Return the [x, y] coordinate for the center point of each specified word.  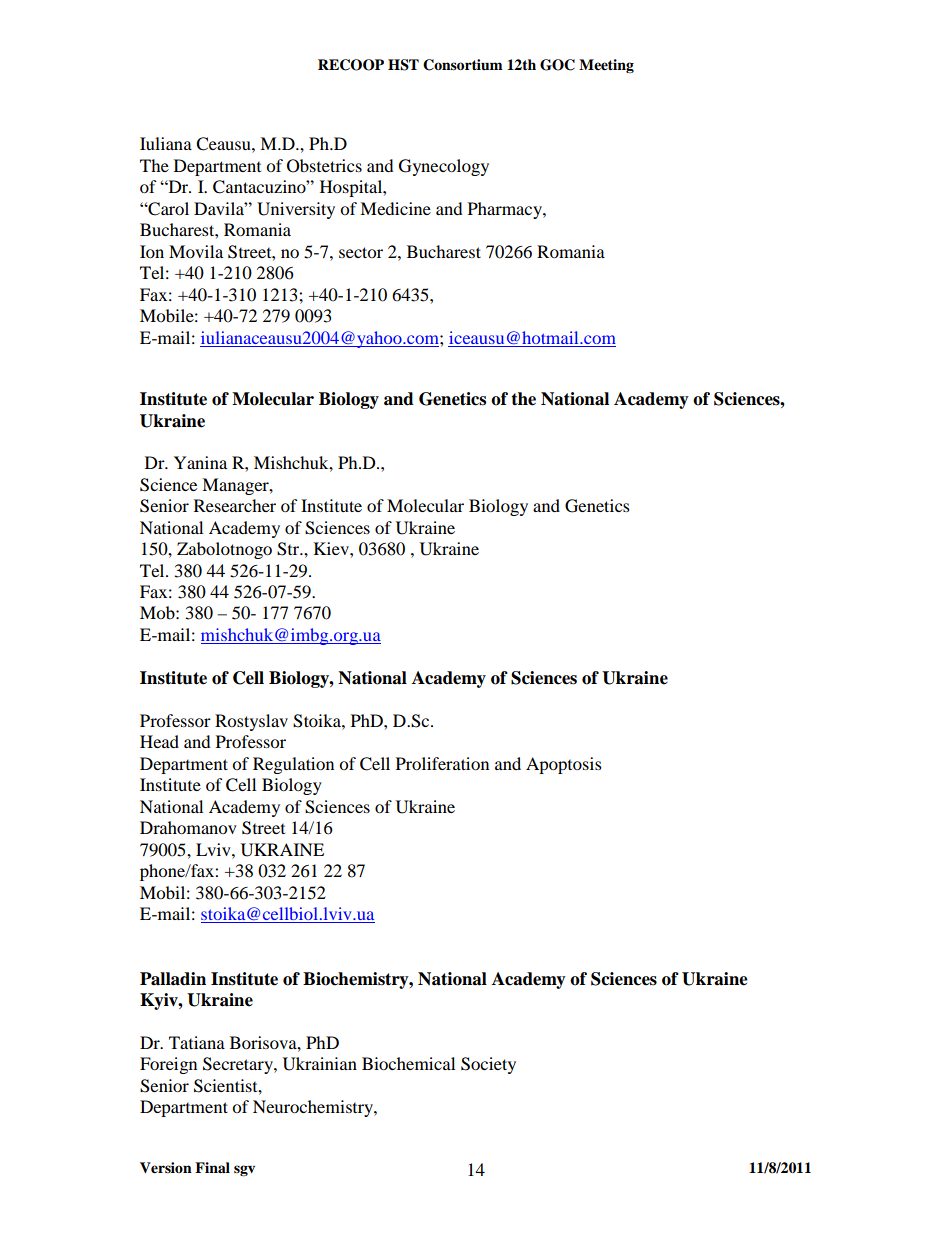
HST [403, 65]
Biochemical [408, 1063]
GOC [557, 65]
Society [488, 1065]
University [296, 210]
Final [212, 1167]
